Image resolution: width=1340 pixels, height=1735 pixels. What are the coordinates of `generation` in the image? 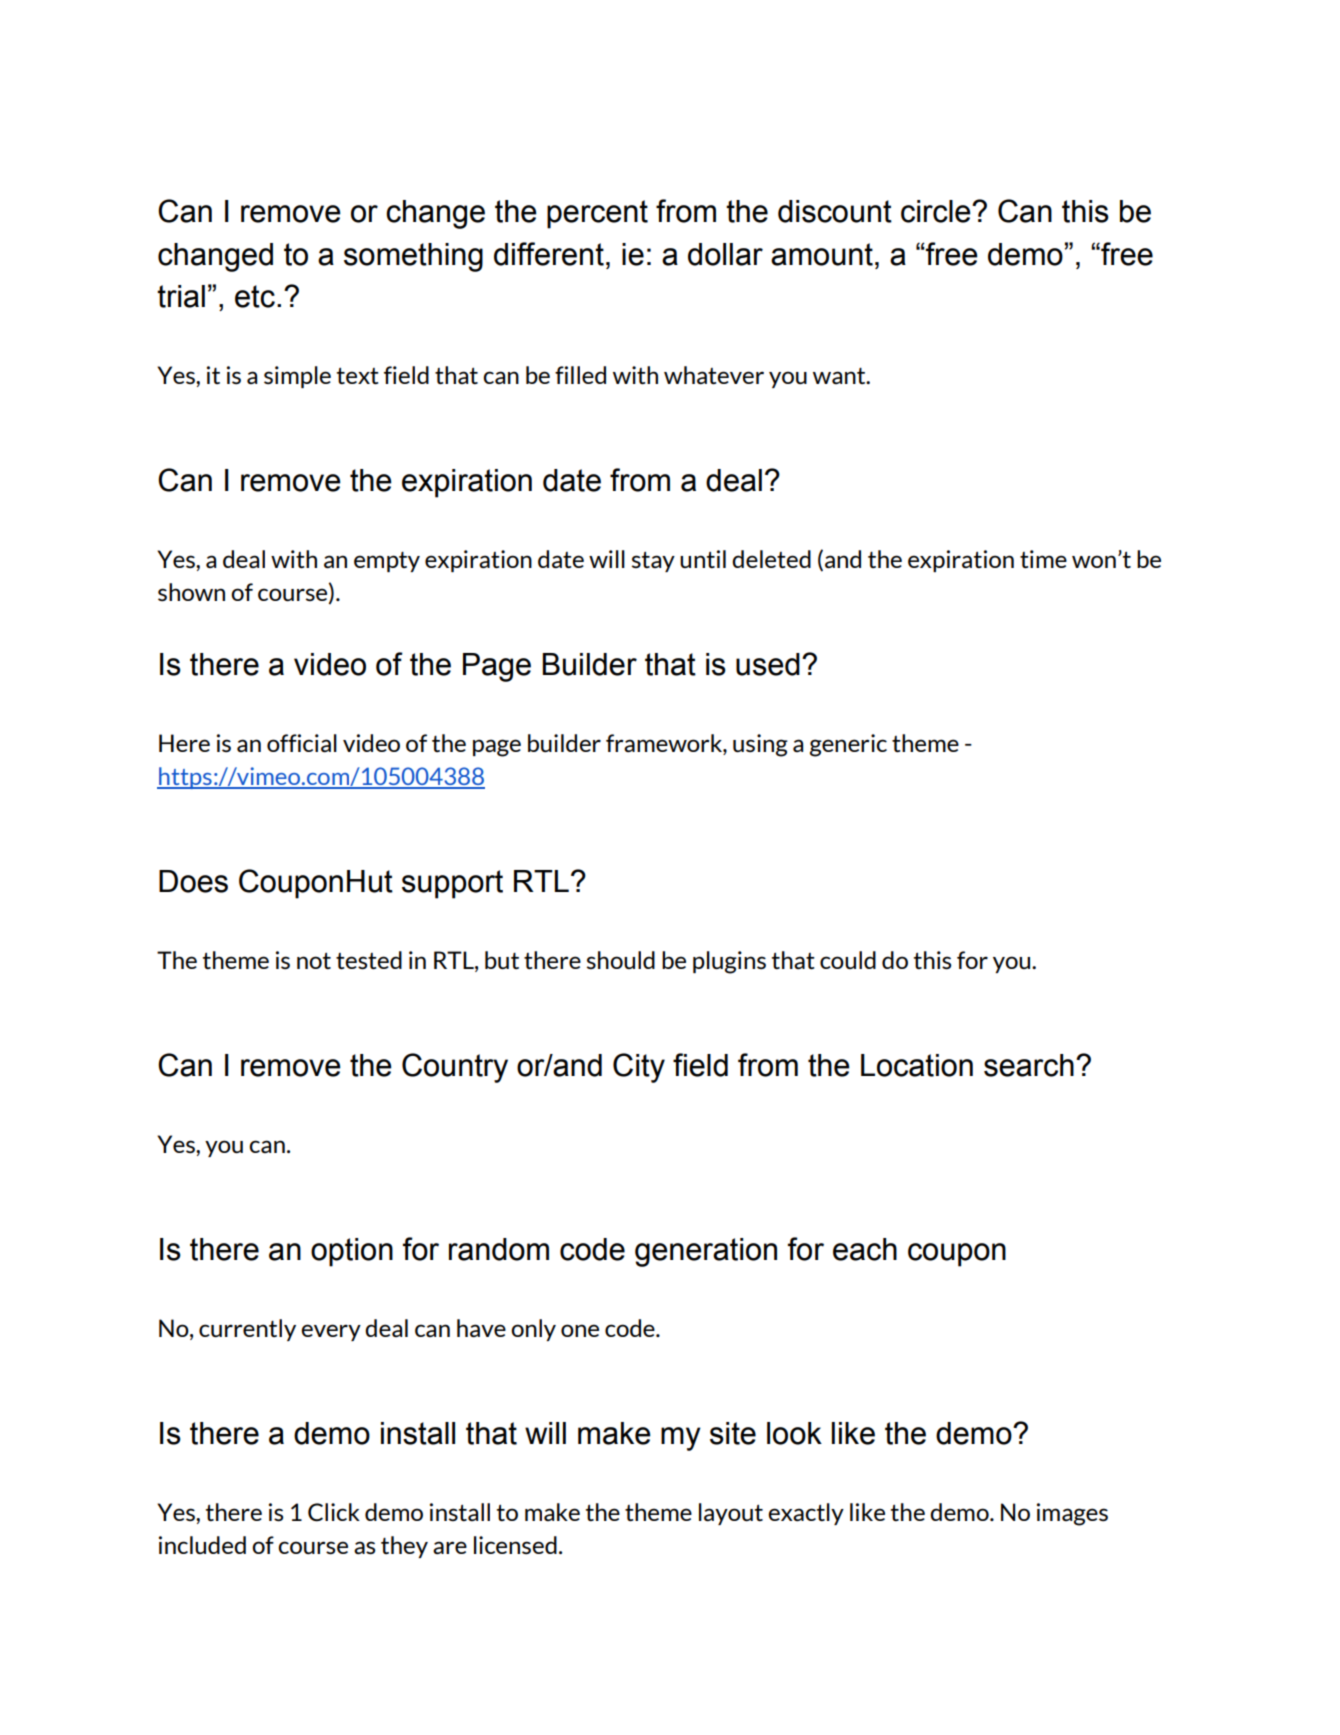 It's located at (706, 1252).
